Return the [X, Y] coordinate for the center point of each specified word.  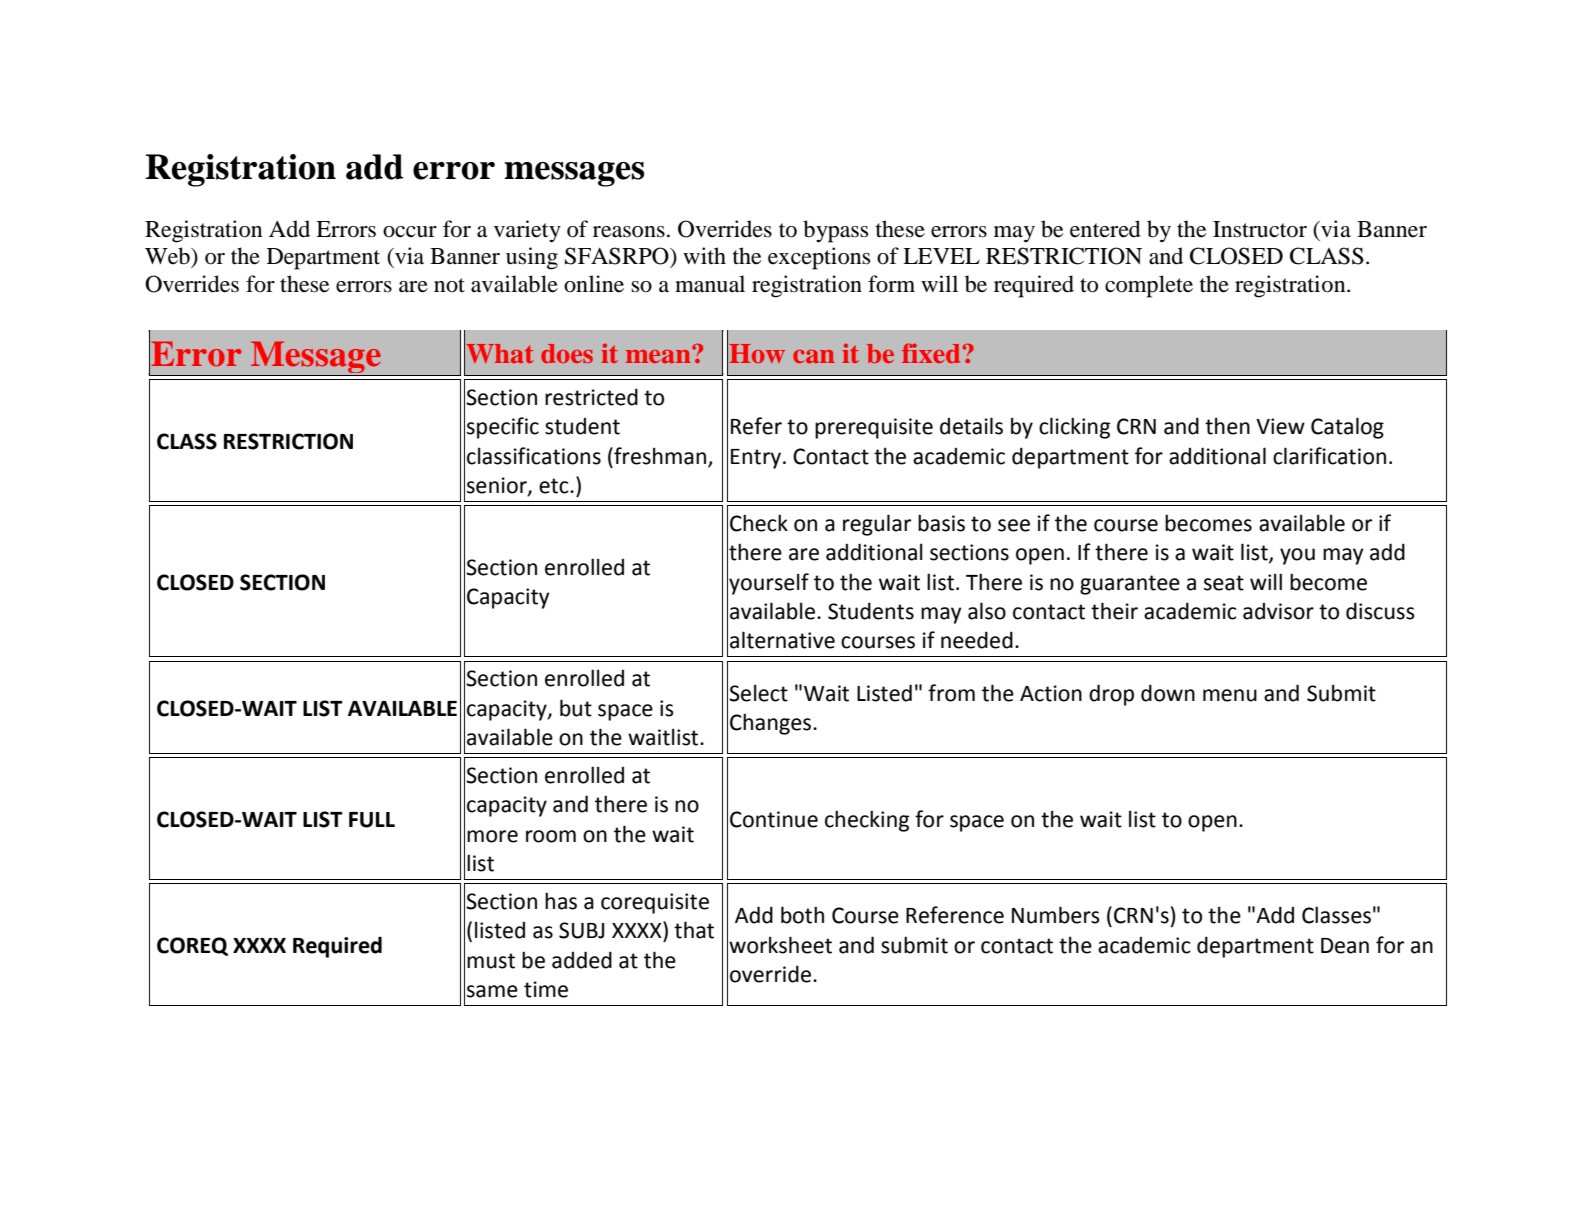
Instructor [1260, 229]
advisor [1278, 611]
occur [410, 232]
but [576, 708]
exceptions [819, 258]
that [694, 930]
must [491, 961]
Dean [1345, 946]
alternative [782, 640]
